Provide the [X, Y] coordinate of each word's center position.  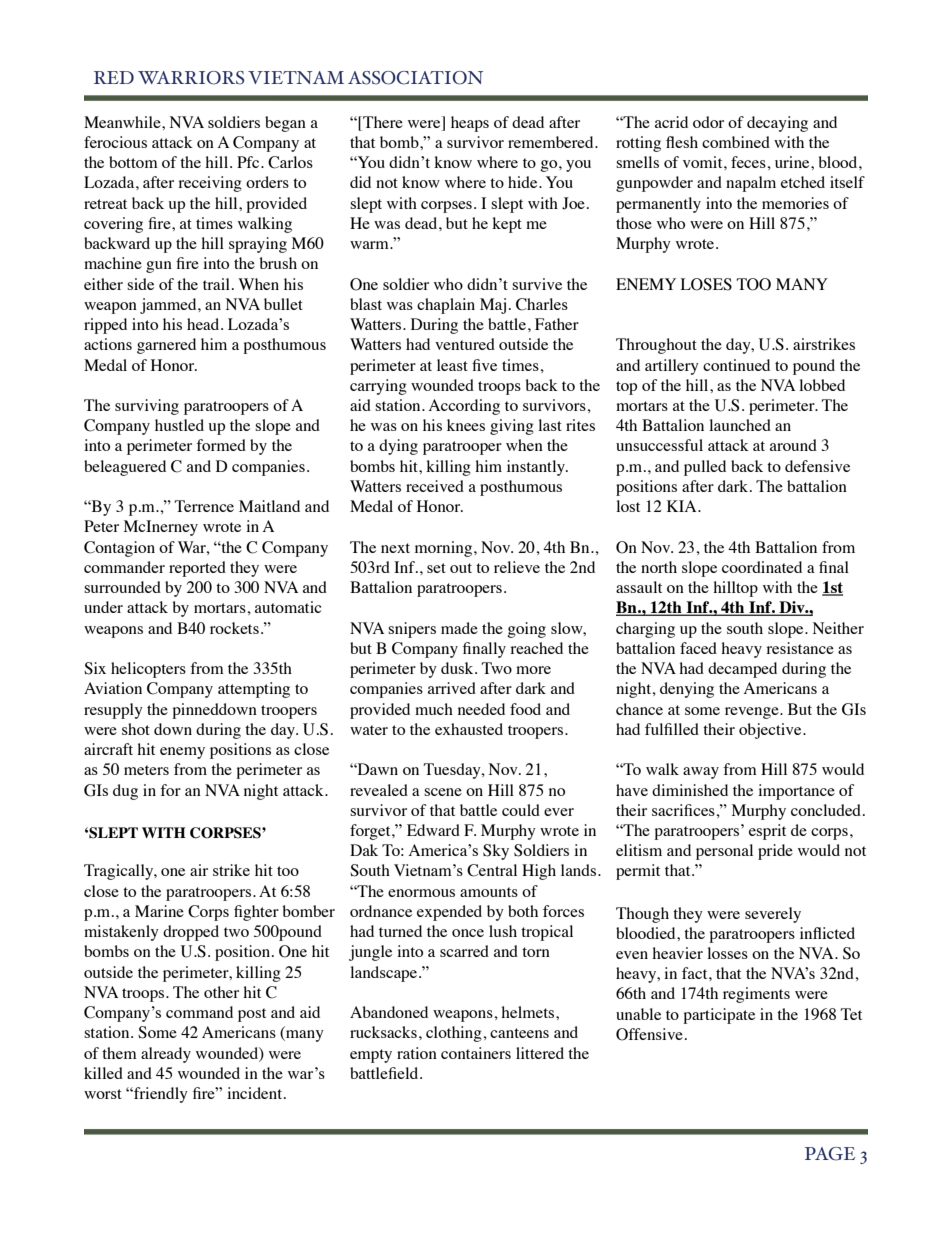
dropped [191, 933]
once [468, 933]
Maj [493, 306]
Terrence [204, 506]
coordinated [762, 567]
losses [727, 953]
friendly [160, 1095]
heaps [470, 124]
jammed [169, 306]
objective [771, 731]
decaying [777, 124]
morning [445, 549]
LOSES [706, 284]
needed [481, 709]
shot [136, 729]
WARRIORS [191, 78]
